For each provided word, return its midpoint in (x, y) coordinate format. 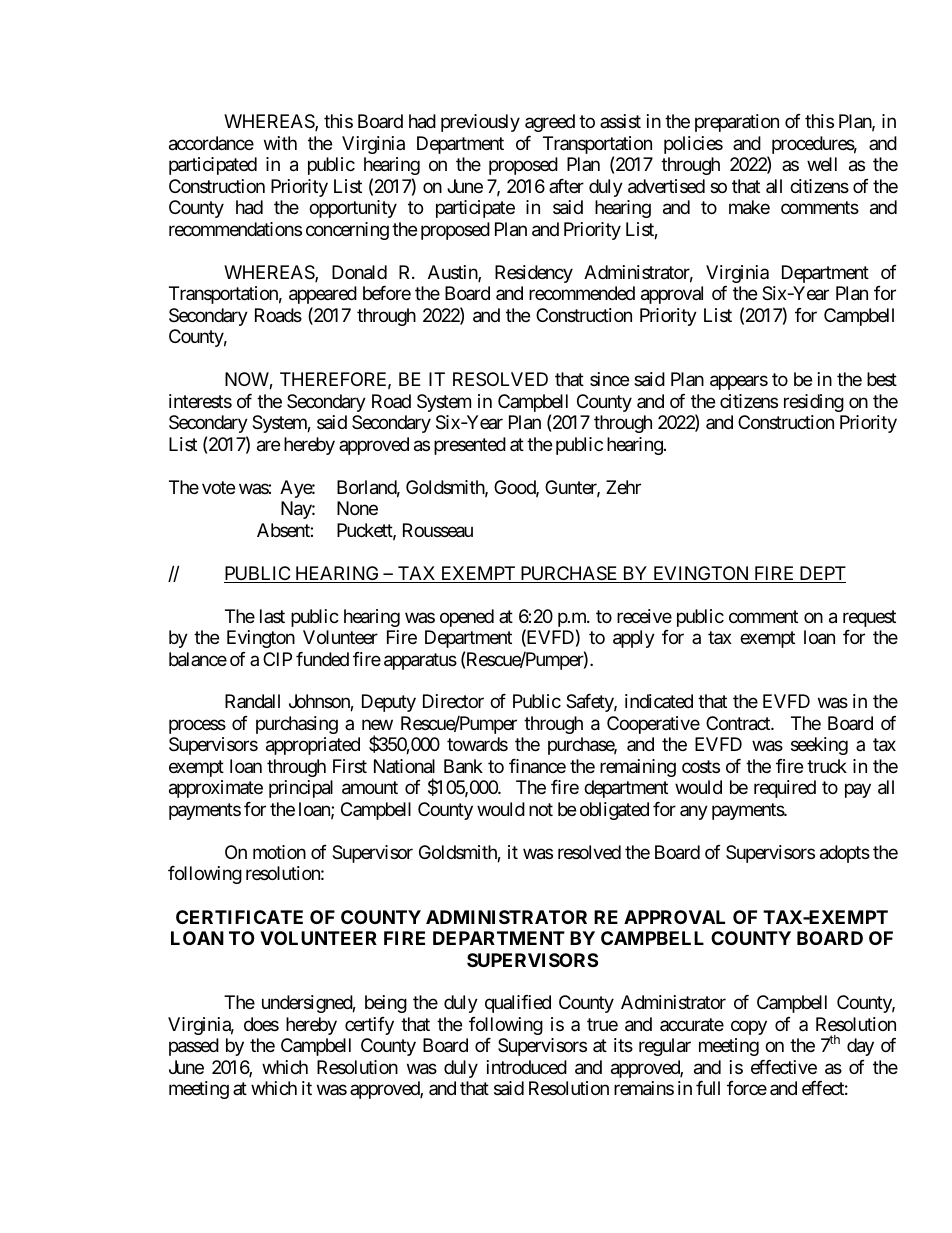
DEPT (821, 574)
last (272, 616)
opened (467, 618)
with (280, 143)
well (822, 164)
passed (194, 1047)
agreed (550, 123)
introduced (527, 1067)
